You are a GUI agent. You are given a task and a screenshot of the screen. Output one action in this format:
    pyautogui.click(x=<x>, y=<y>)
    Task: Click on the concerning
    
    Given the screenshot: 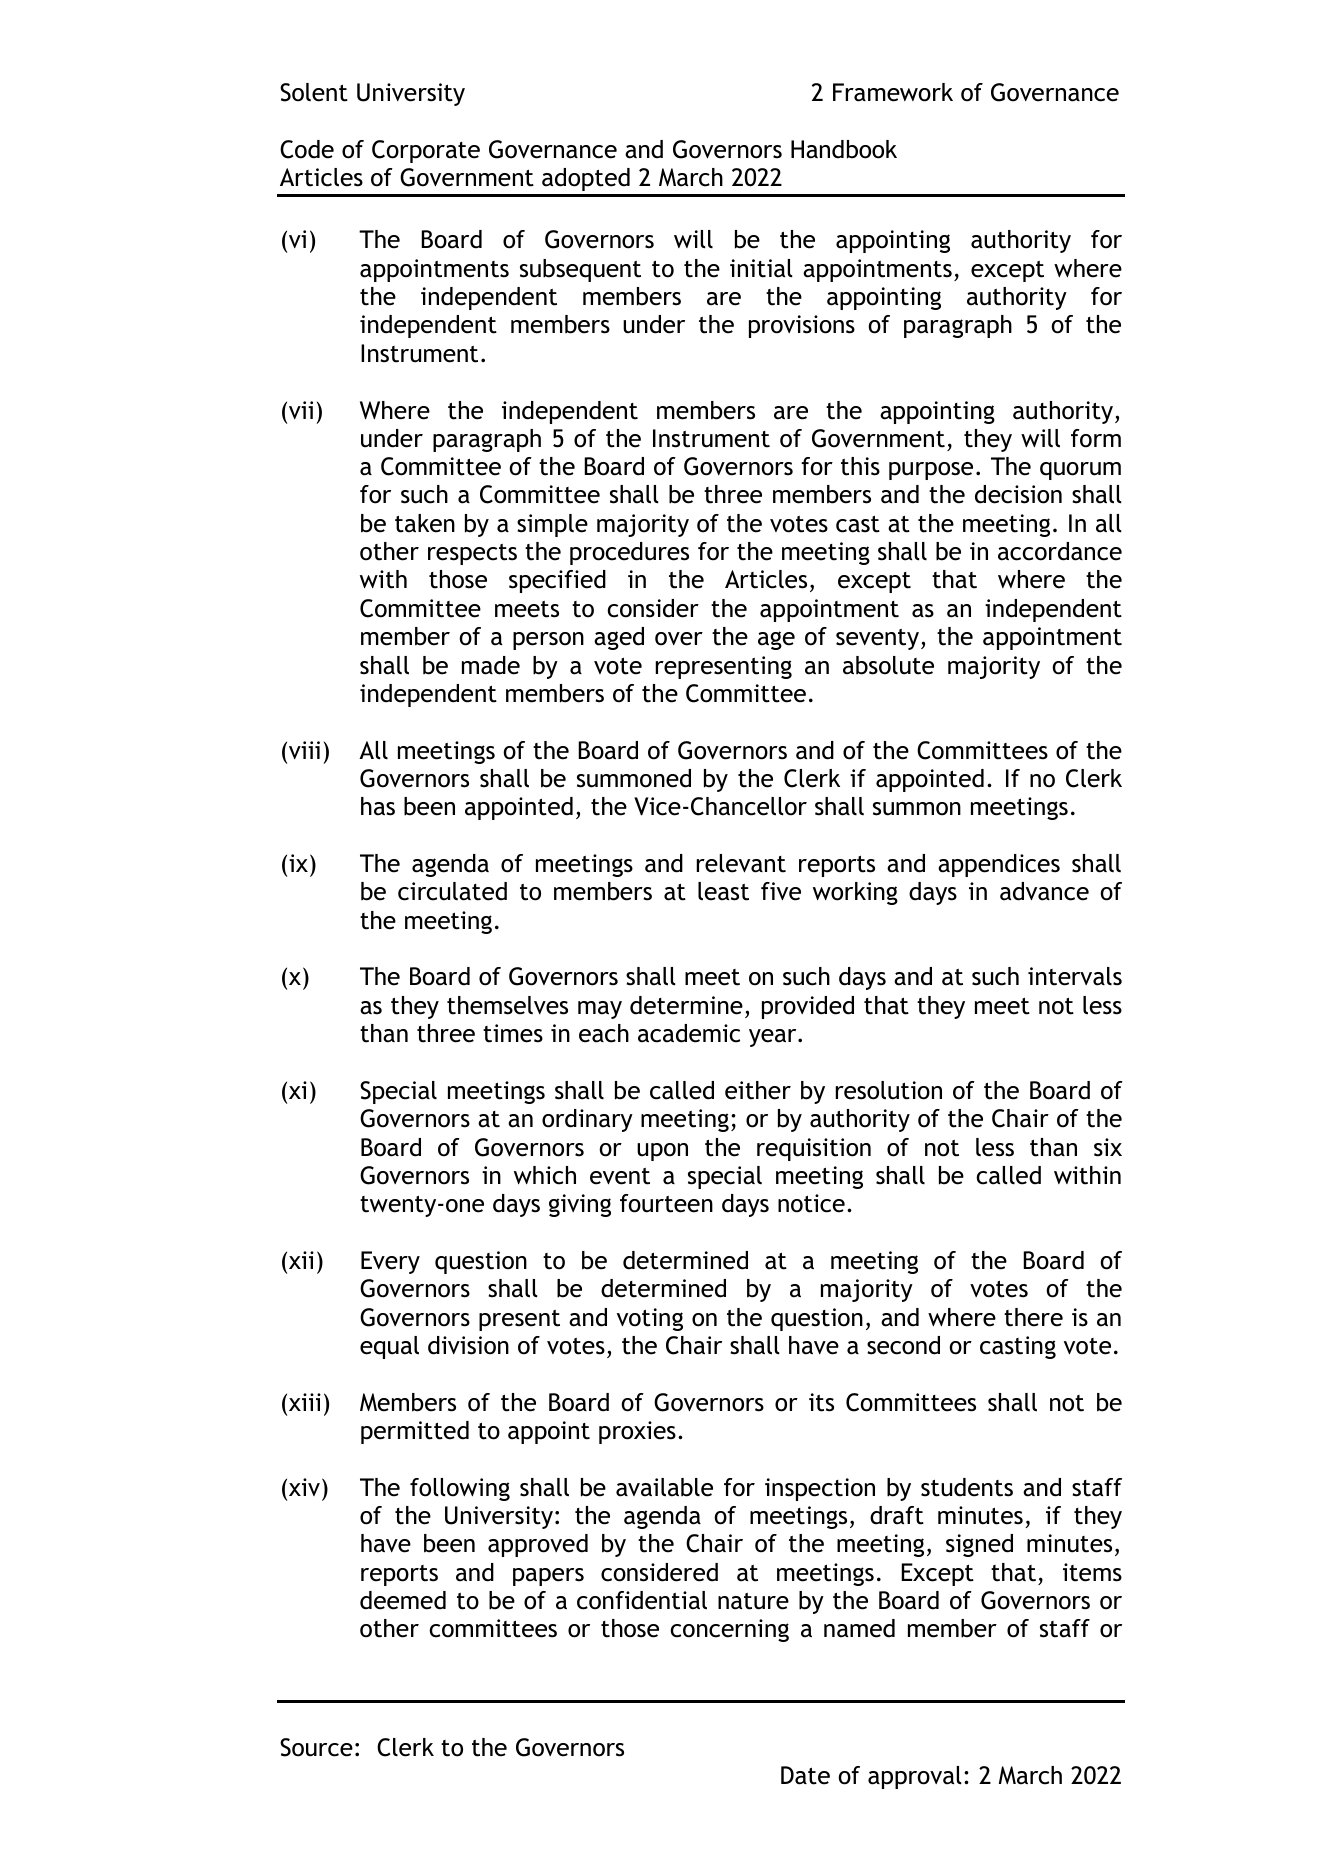 What is the action you would take?
    pyautogui.click(x=729, y=1630)
